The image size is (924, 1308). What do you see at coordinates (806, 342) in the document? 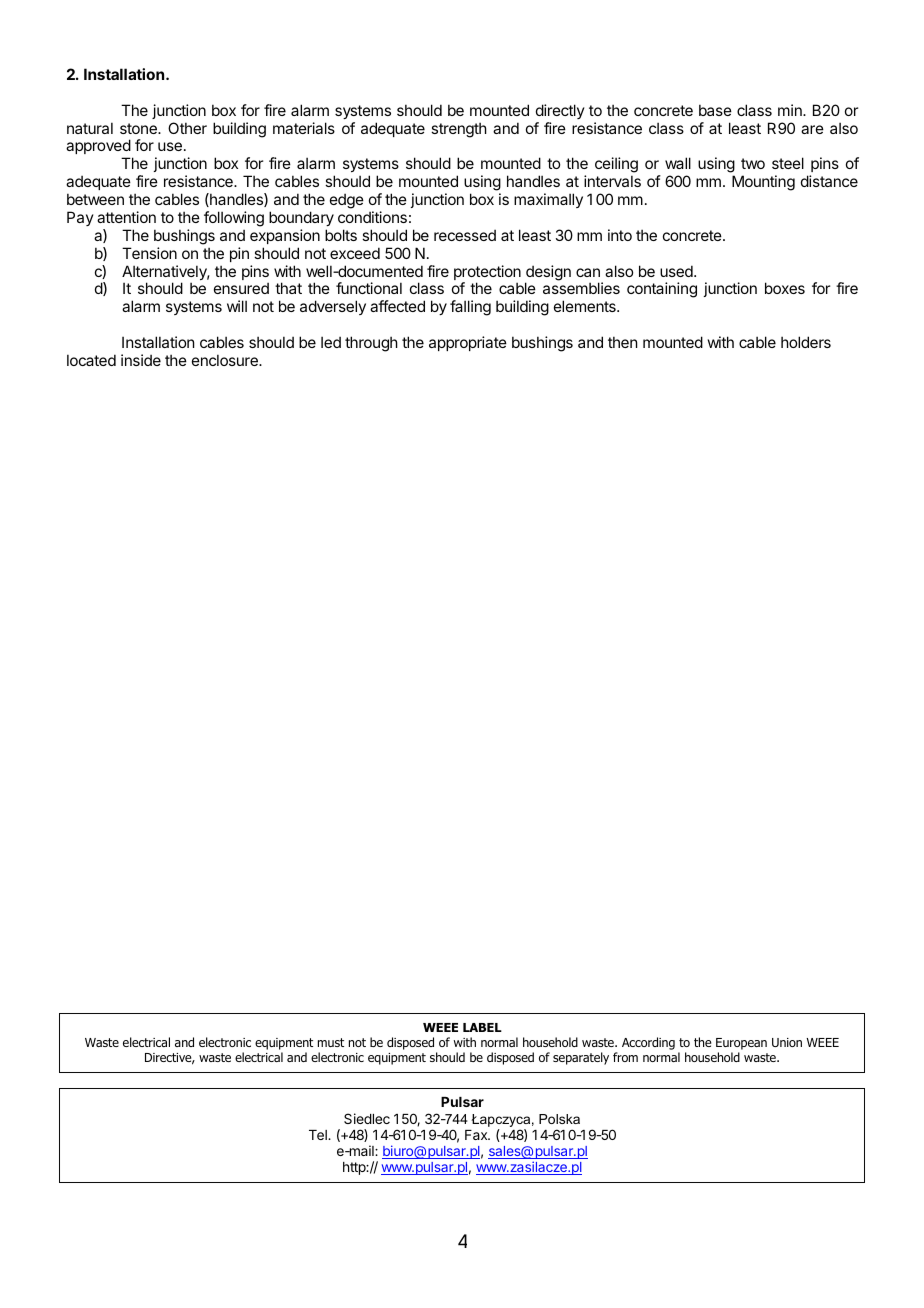
I see `holders` at bounding box center [806, 342].
